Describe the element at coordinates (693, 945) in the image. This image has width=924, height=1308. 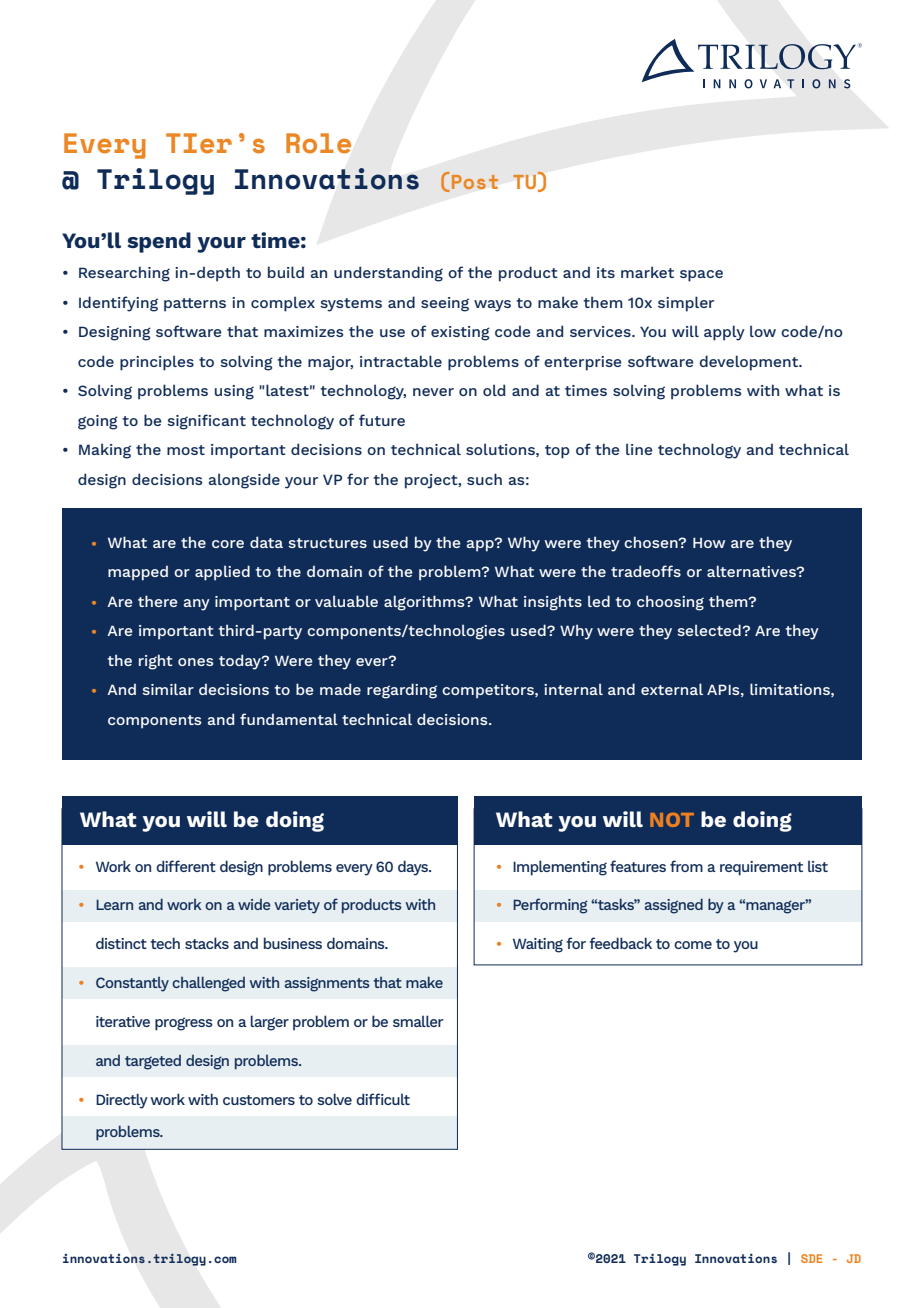
I see `come` at that location.
